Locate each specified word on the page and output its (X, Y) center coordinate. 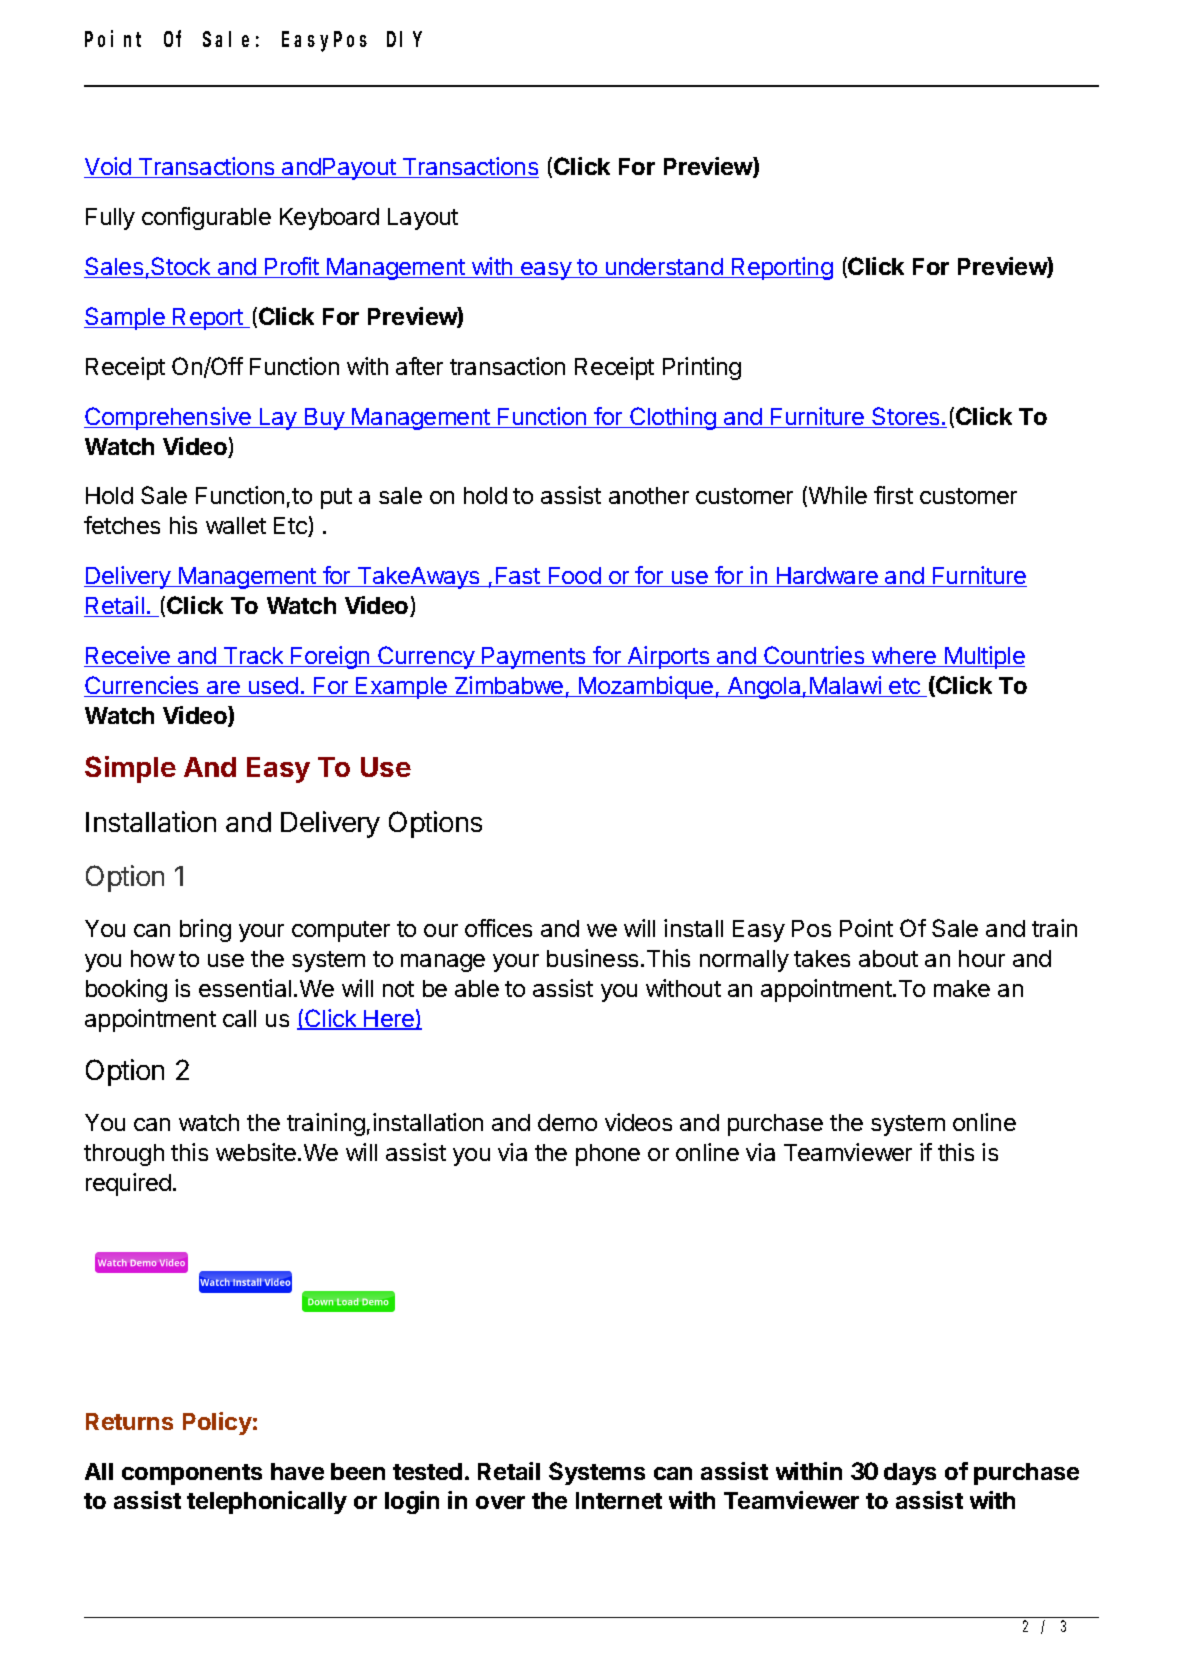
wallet (236, 525)
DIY (404, 40)
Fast (518, 577)
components (192, 1474)
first (893, 495)
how (153, 958)
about (888, 958)
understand (664, 268)
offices (498, 928)
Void (108, 167)
